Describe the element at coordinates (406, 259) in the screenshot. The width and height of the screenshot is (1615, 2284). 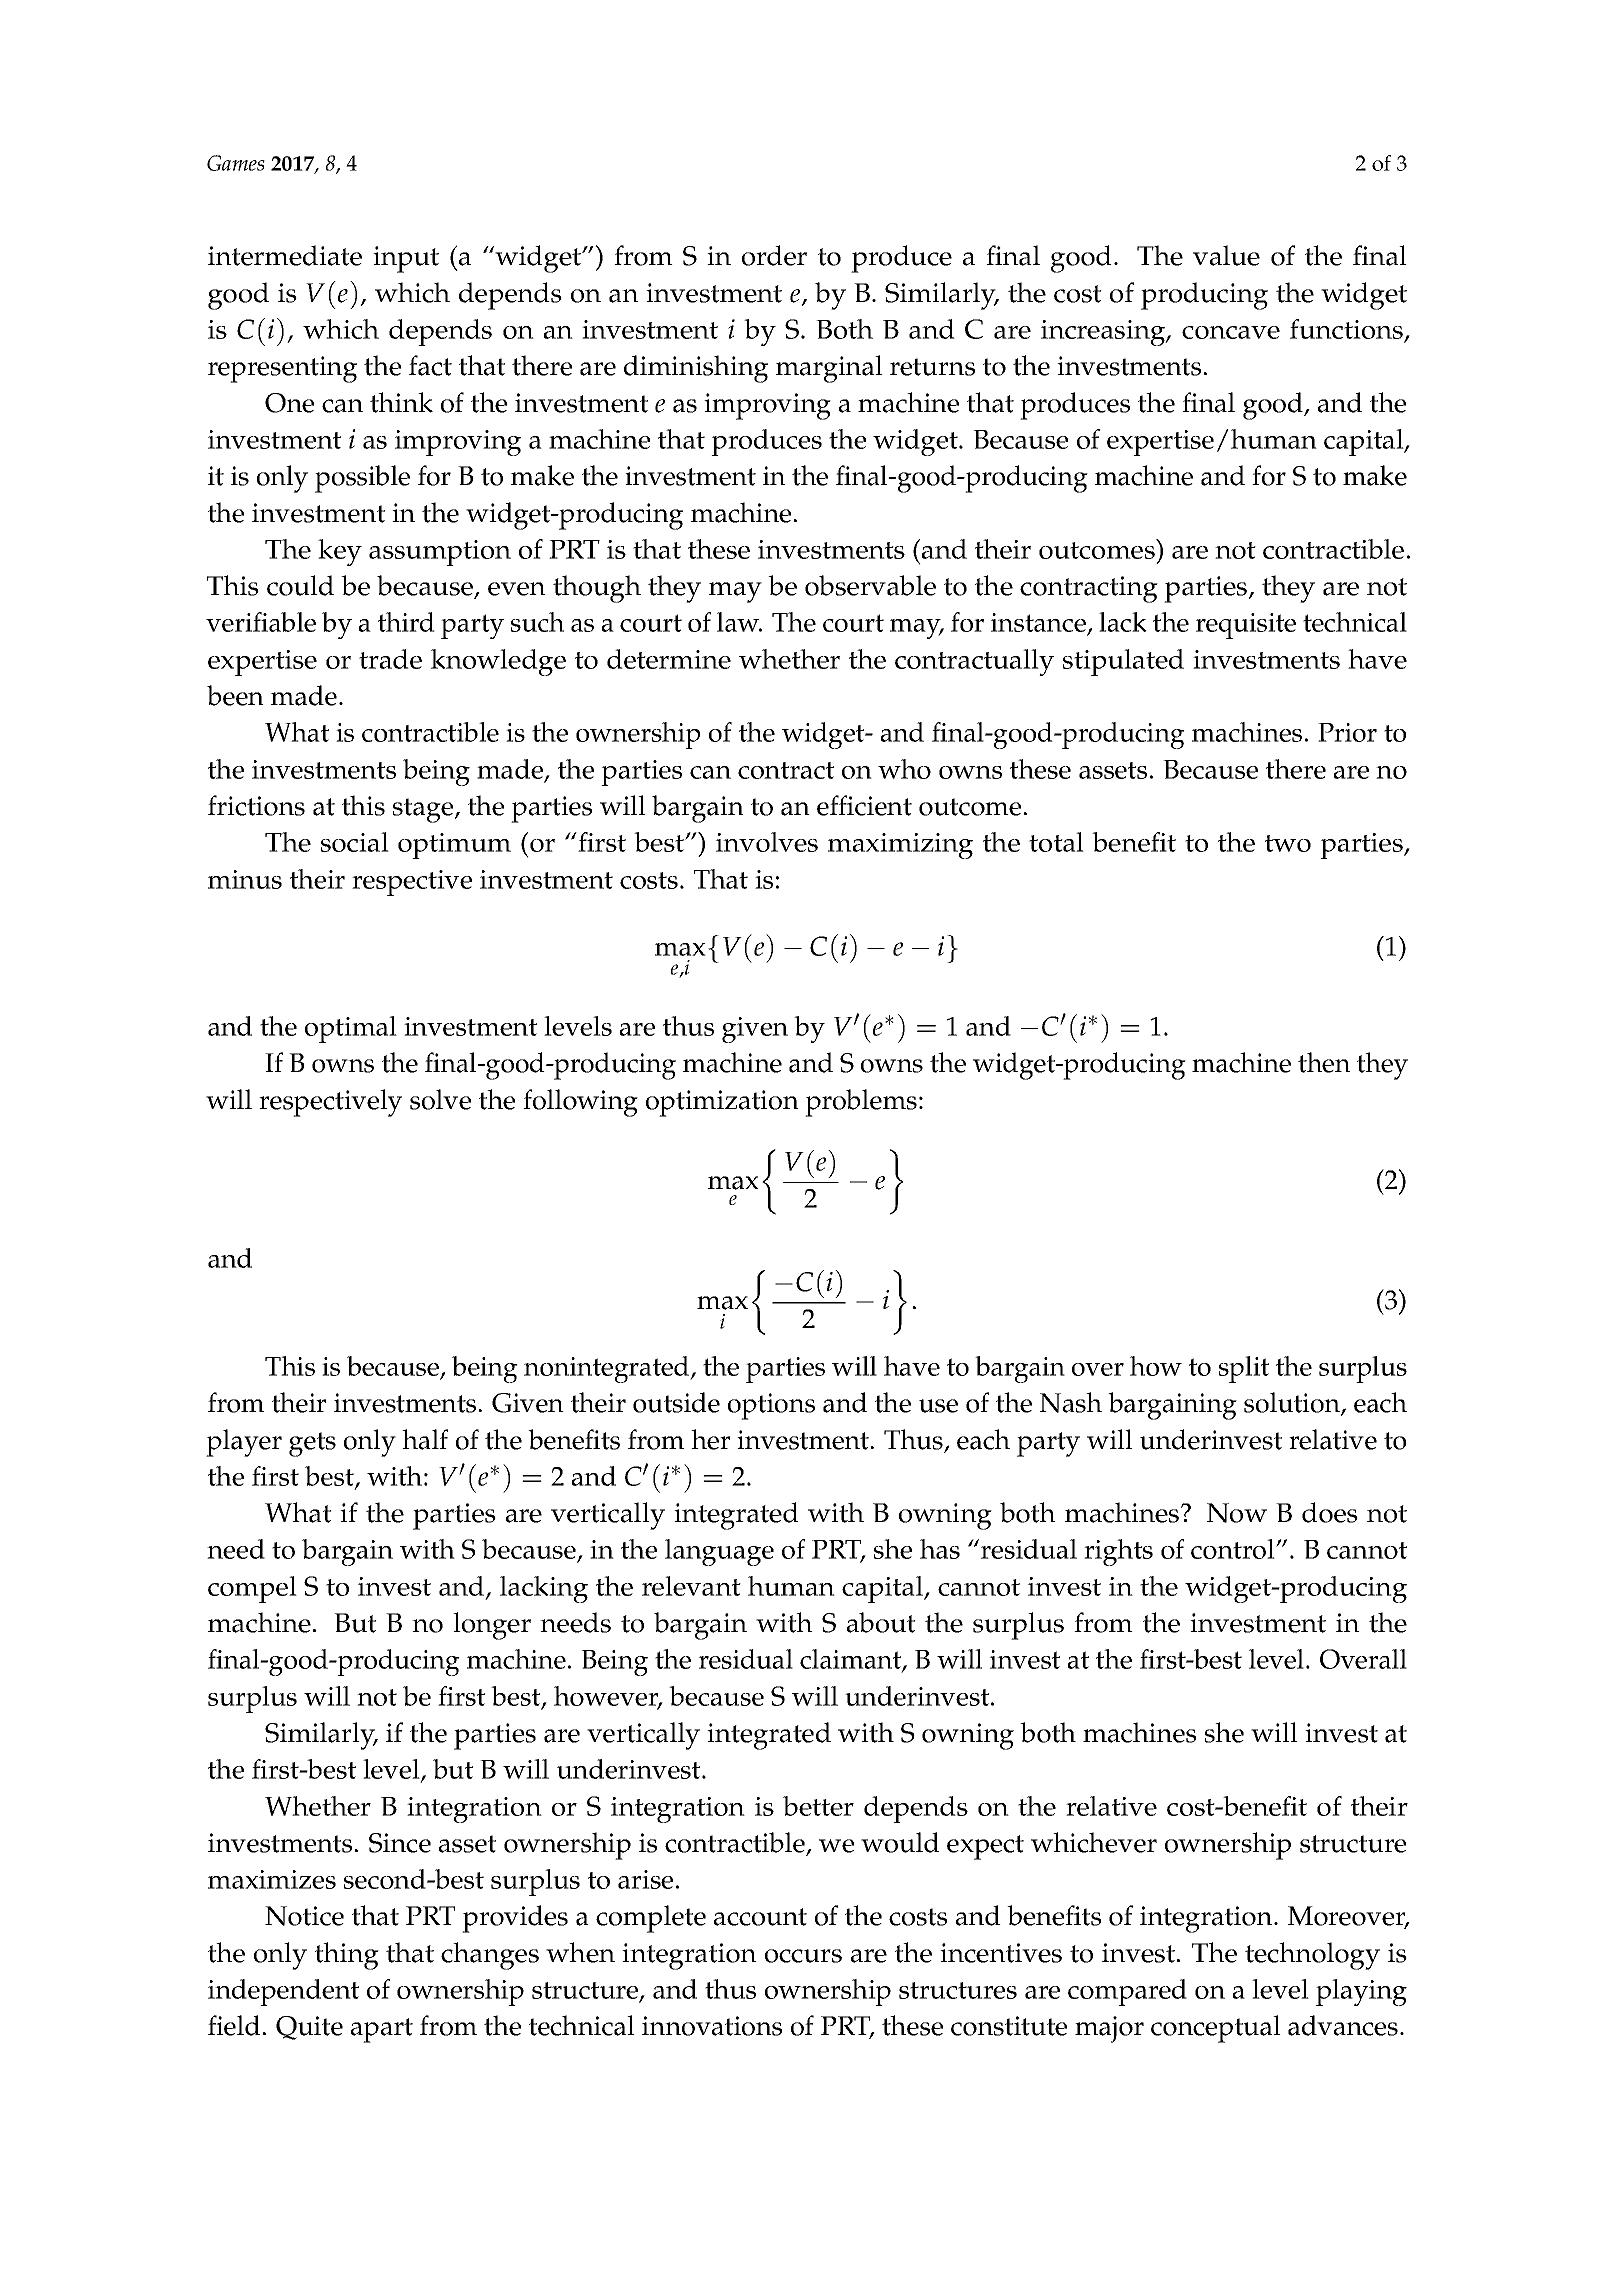
I see `input` at that location.
